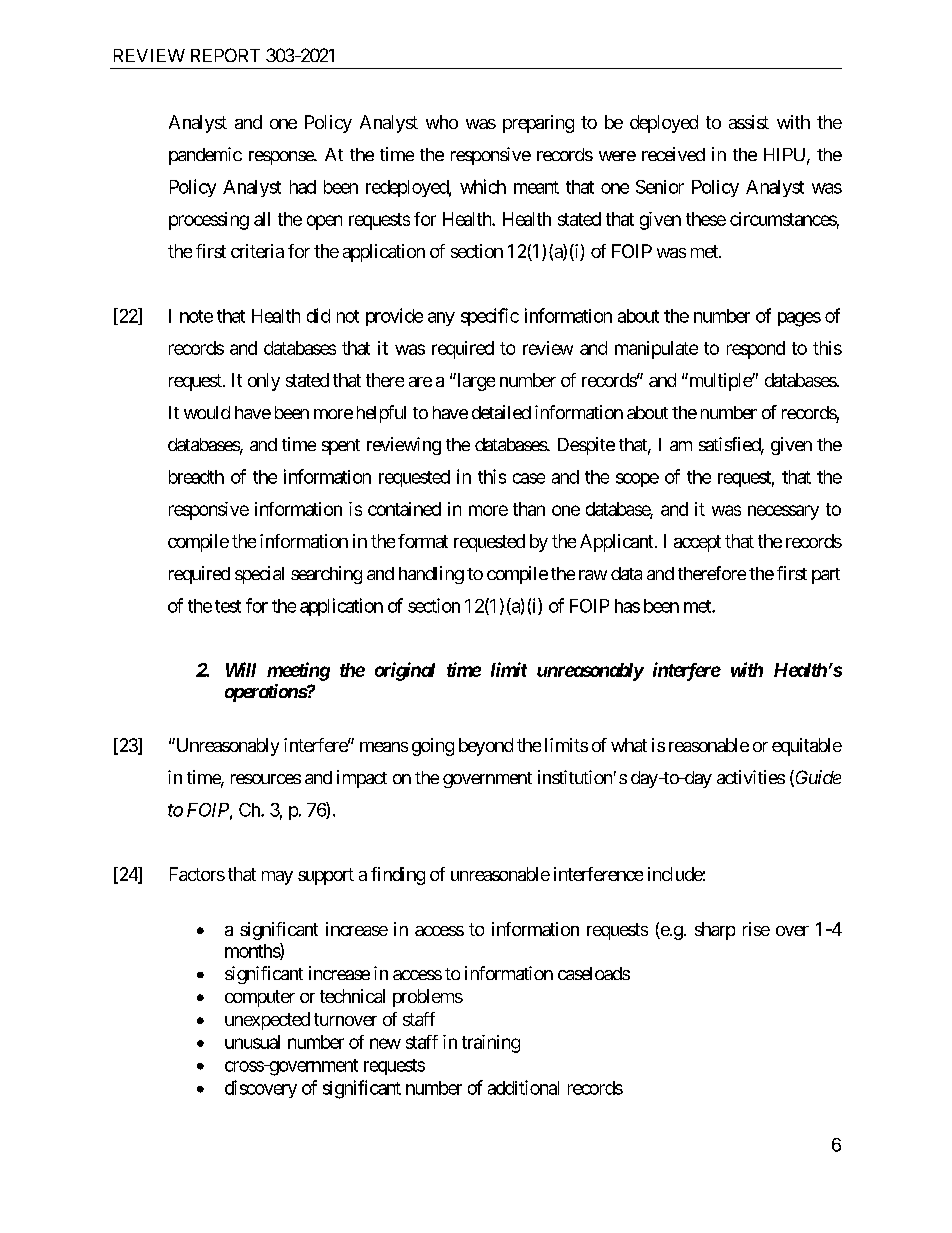 The image size is (952, 1233). What do you see at coordinates (486, 747) in the page?
I see `beyond` at bounding box center [486, 747].
